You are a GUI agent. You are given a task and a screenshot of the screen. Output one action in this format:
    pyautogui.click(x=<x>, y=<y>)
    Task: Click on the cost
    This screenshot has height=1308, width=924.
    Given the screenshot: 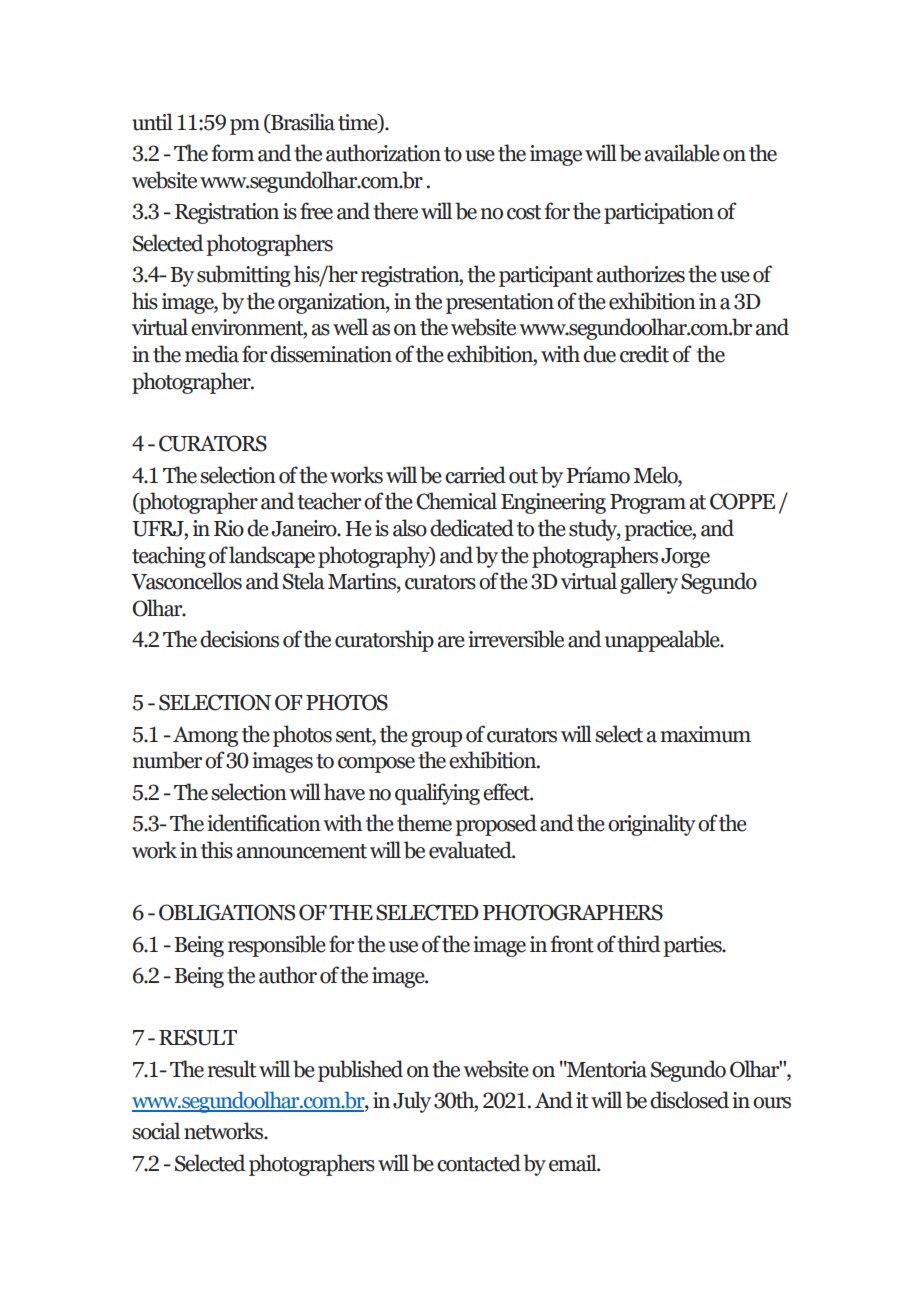 What is the action you would take?
    pyautogui.click(x=524, y=212)
